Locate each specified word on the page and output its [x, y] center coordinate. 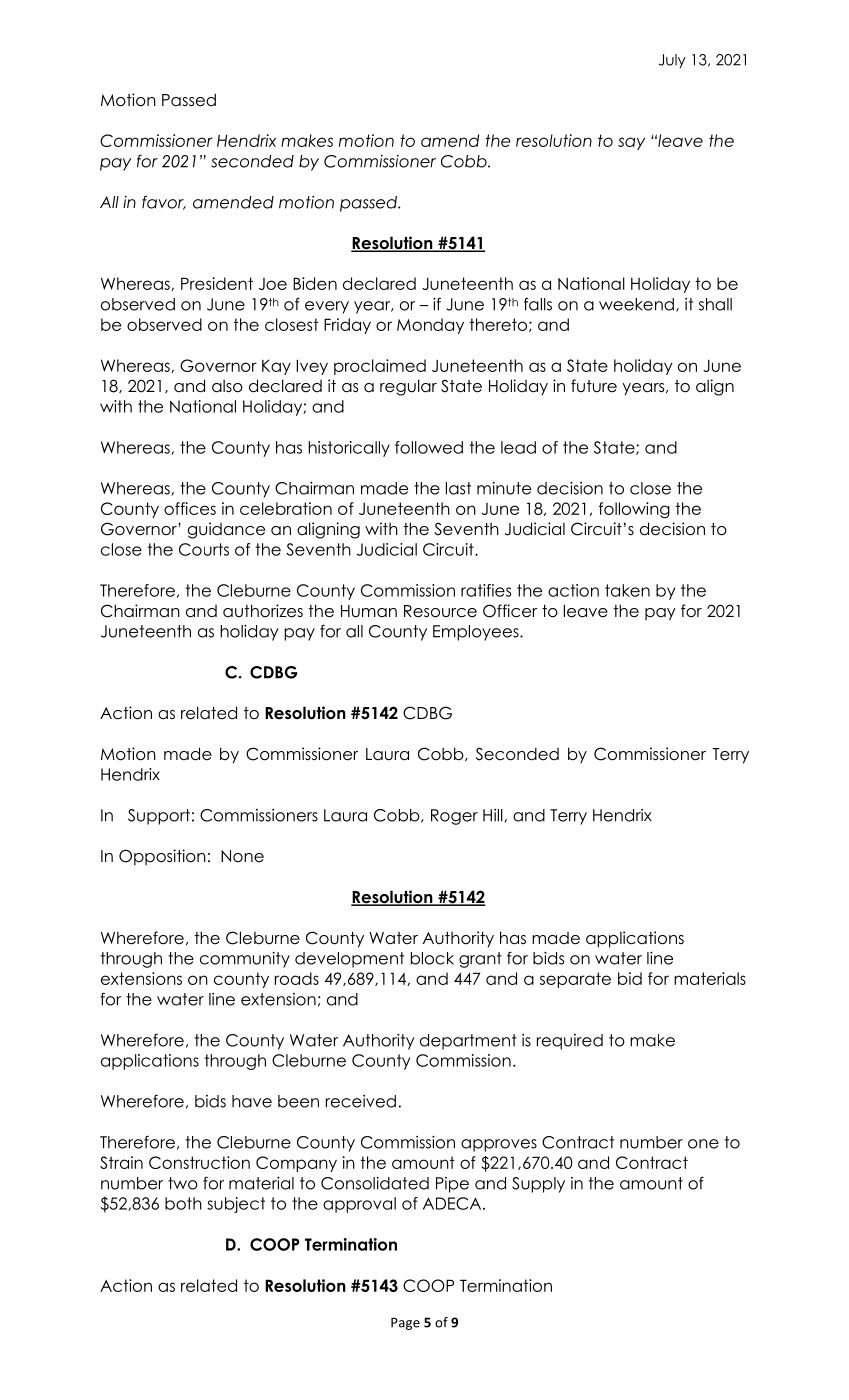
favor [164, 203]
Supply [538, 1185]
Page [405, 1323]
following [634, 510]
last [458, 488]
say [631, 143]
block [432, 958]
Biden [315, 283]
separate [575, 980]
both [183, 1203]
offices [190, 508]
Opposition [162, 857]
